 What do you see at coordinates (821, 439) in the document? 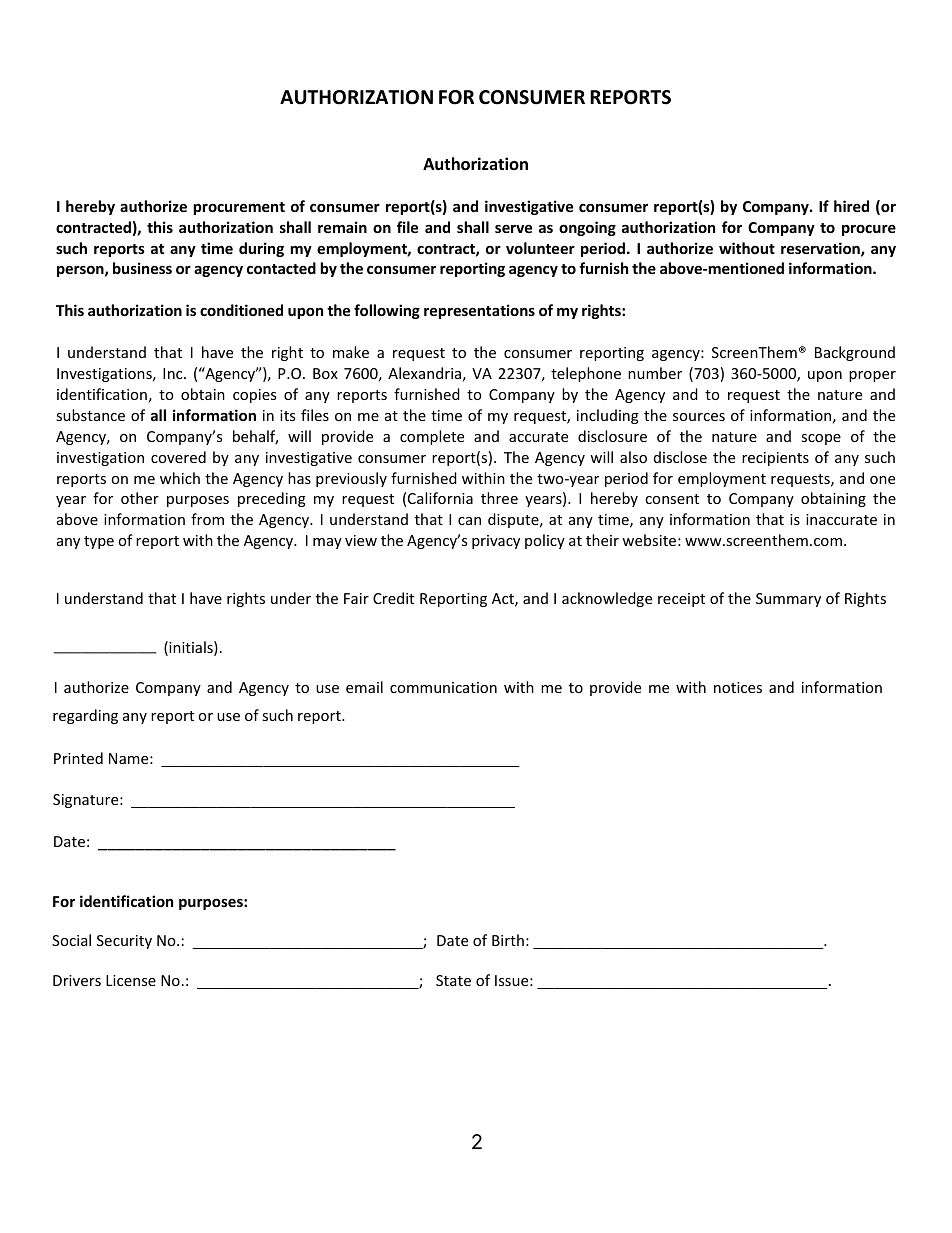
I see `scope` at bounding box center [821, 439].
